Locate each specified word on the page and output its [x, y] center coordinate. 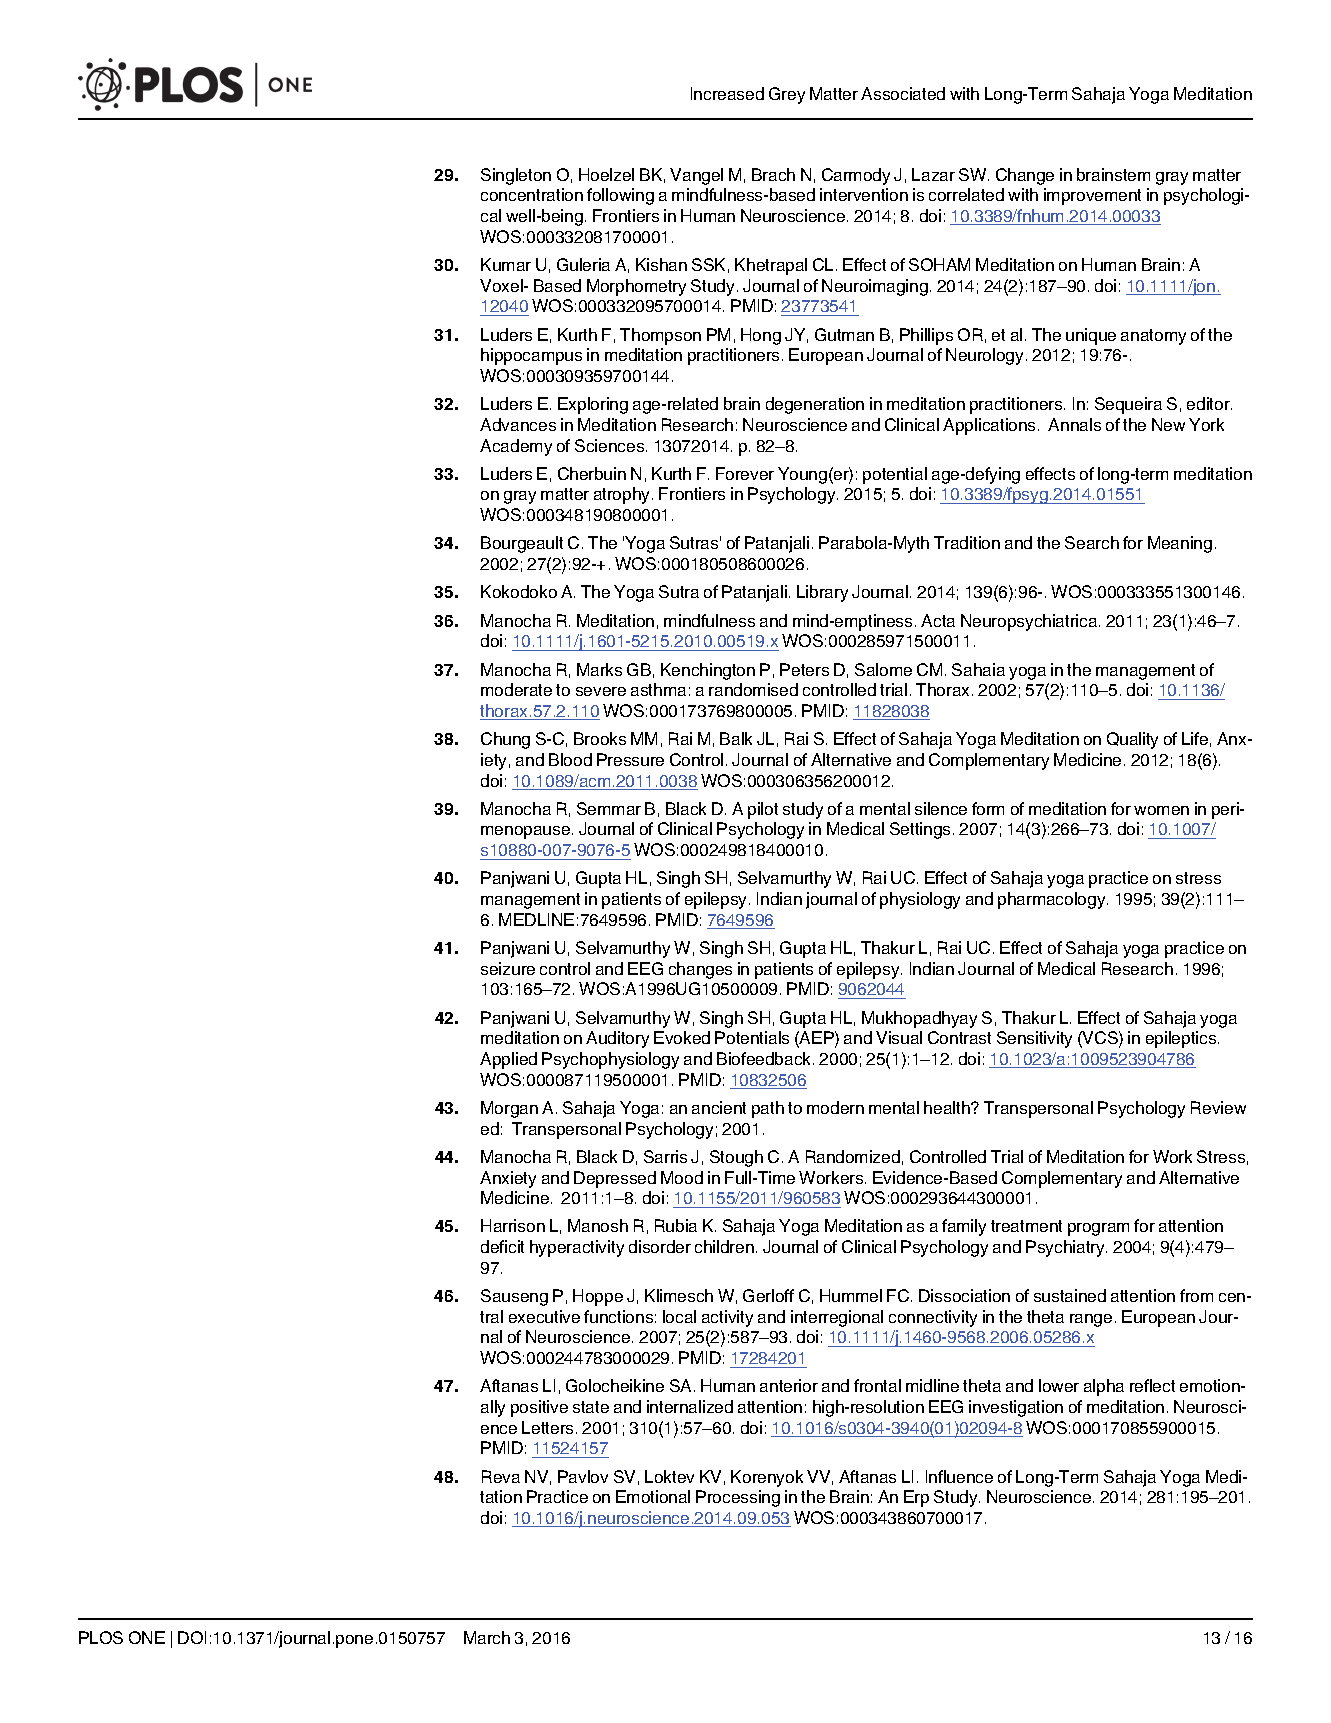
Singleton [516, 176]
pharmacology [1053, 900]
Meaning [1180, 544]
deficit [502, 1246]
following [620, 196]
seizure [508, 968]
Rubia [676, 1225]
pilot [763, 810]
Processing [738, 1498]
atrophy [623, 495]
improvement [1092, 196]
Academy [516, 447]
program [1098, 1229]
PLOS [101, 1637]
